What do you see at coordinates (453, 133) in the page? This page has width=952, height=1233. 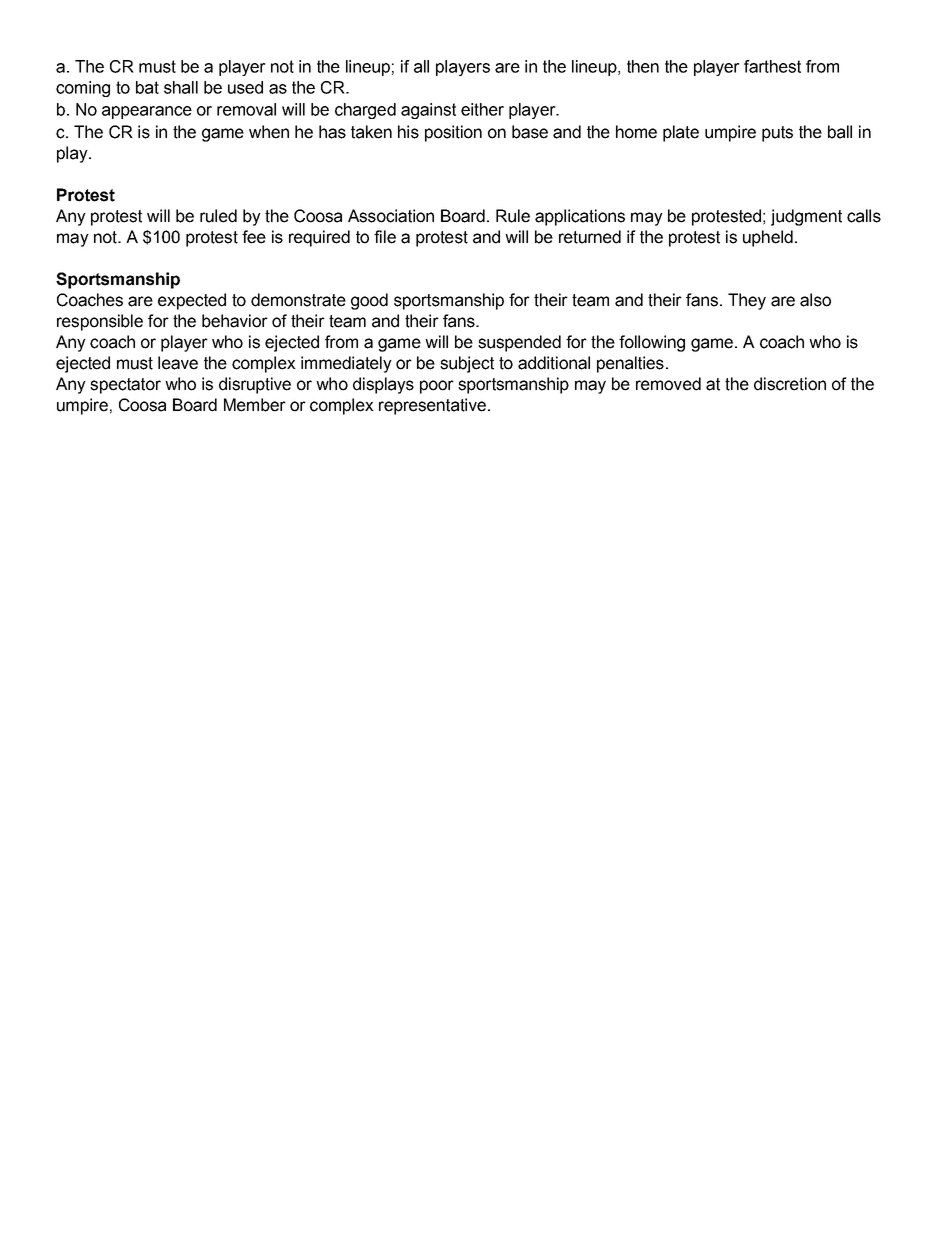 I see `position` at bounding box center [453, 133].
